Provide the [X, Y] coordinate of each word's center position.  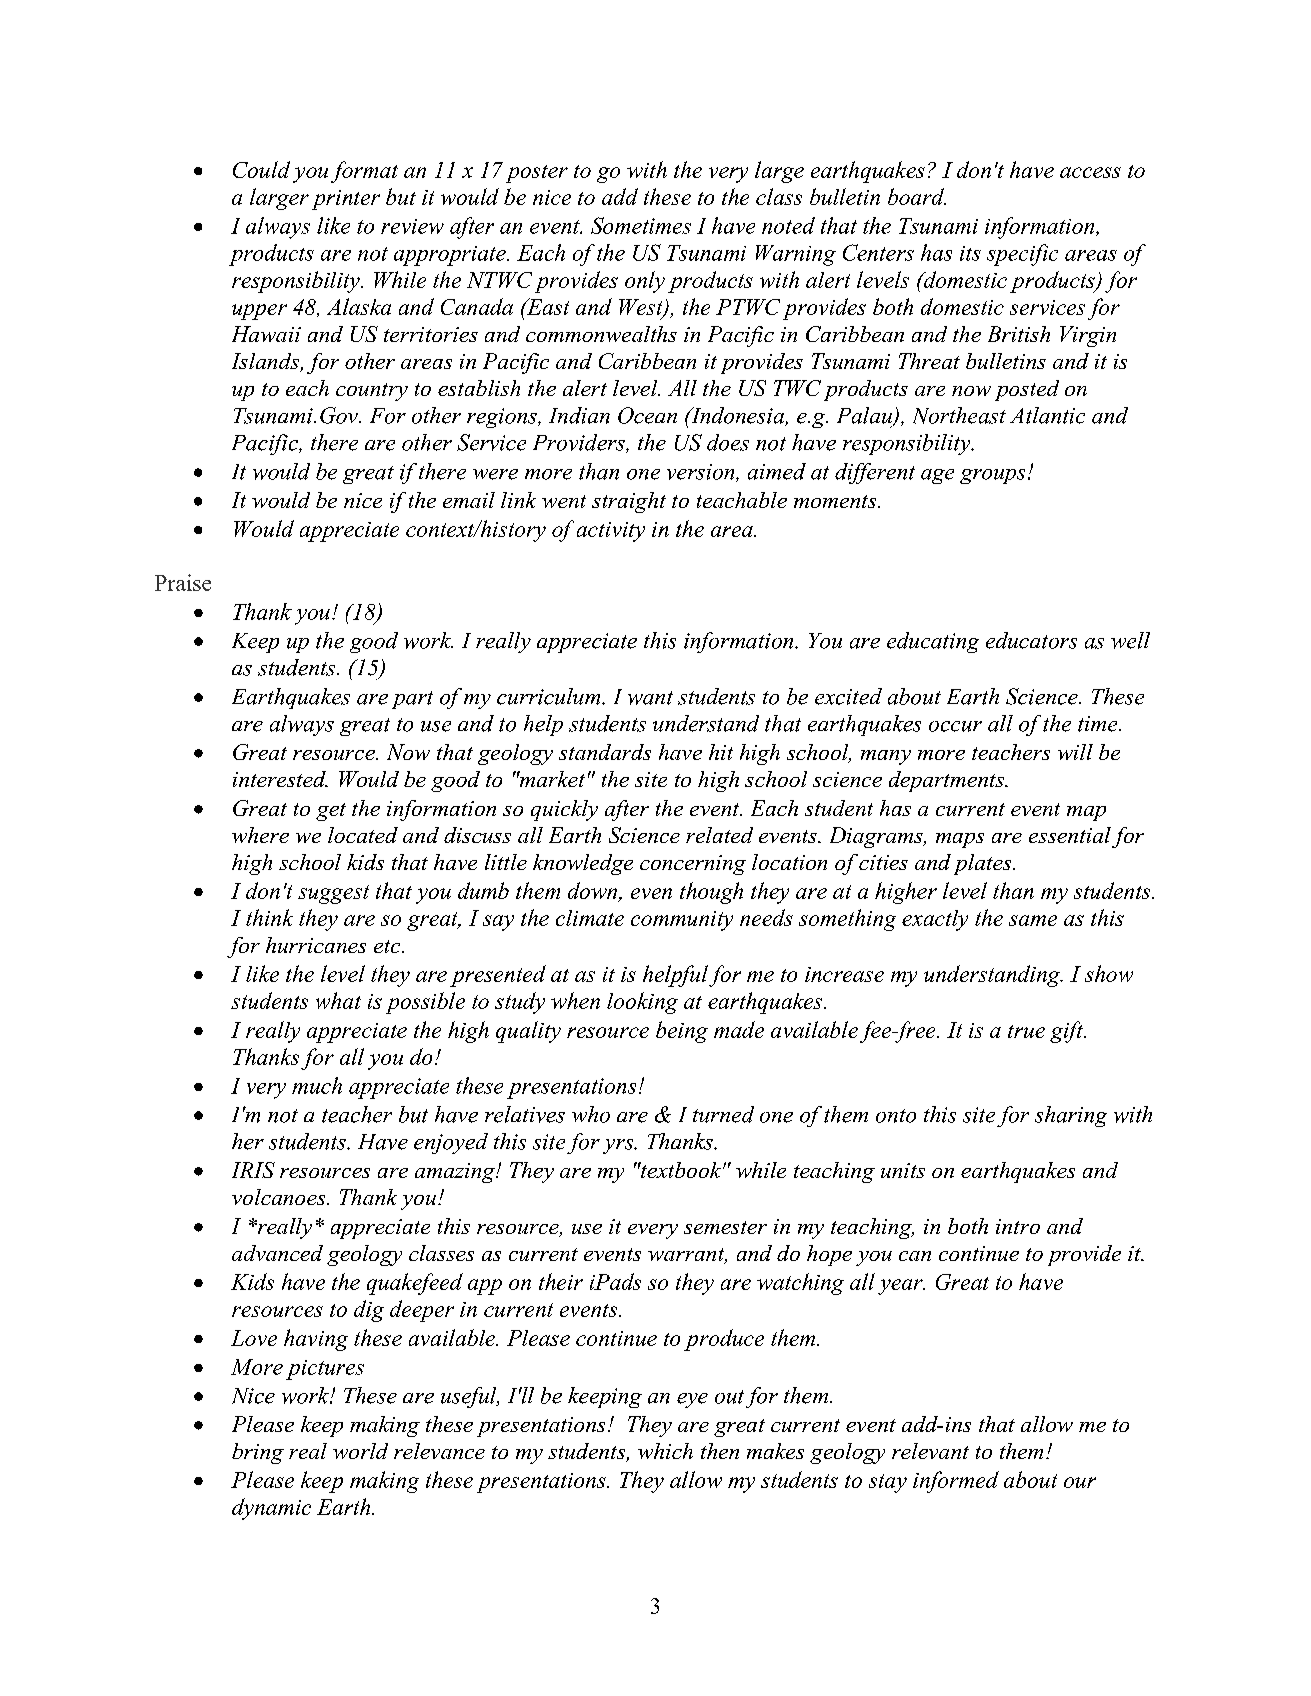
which [665, 1451]
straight [629, 502]
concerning [693, 865]
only [645, 282]
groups [992, 476]
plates [984, 864]
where [260, 835]
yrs [619, 1146]
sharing [1071, 1116]
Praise [183, 582]
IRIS [253, 1170]
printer [346, 200]
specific [1022, 255]
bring [258, 1453]
